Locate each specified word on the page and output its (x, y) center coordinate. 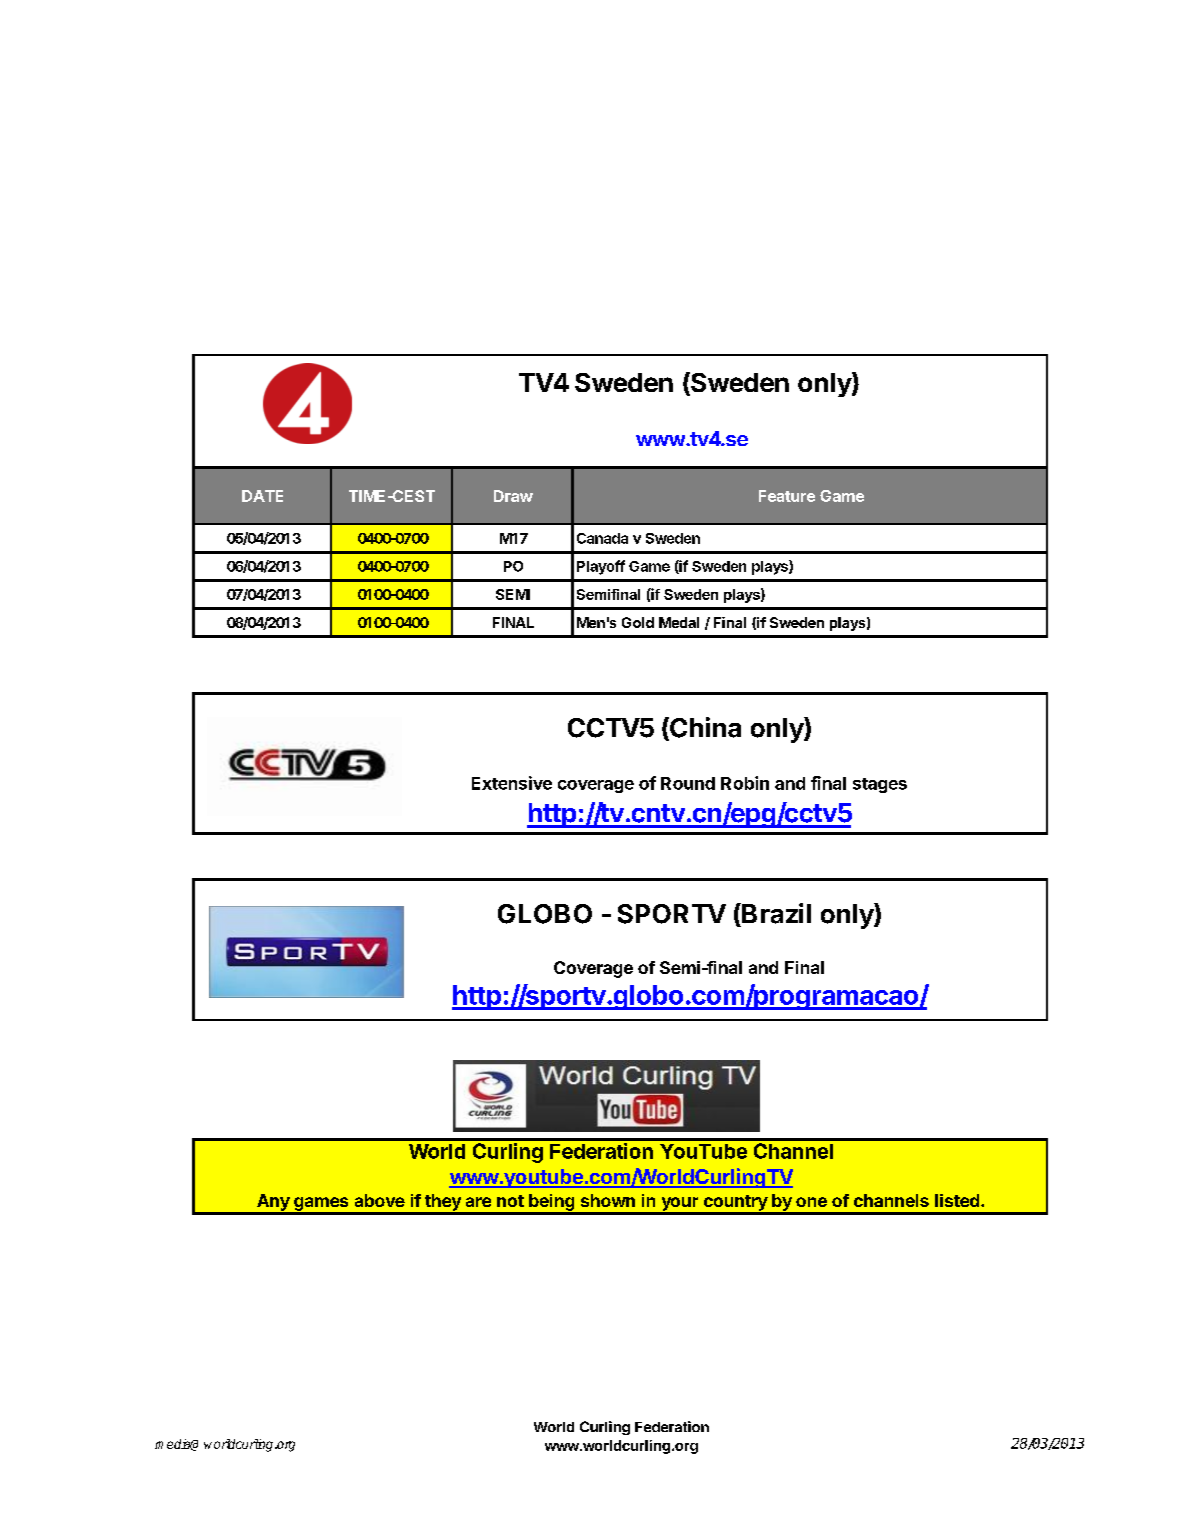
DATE (262, 496)
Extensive (512, 783)
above (380, 1200)
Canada (602, 538)
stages (880, 785)
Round (688, 783)
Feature (787, 496)
